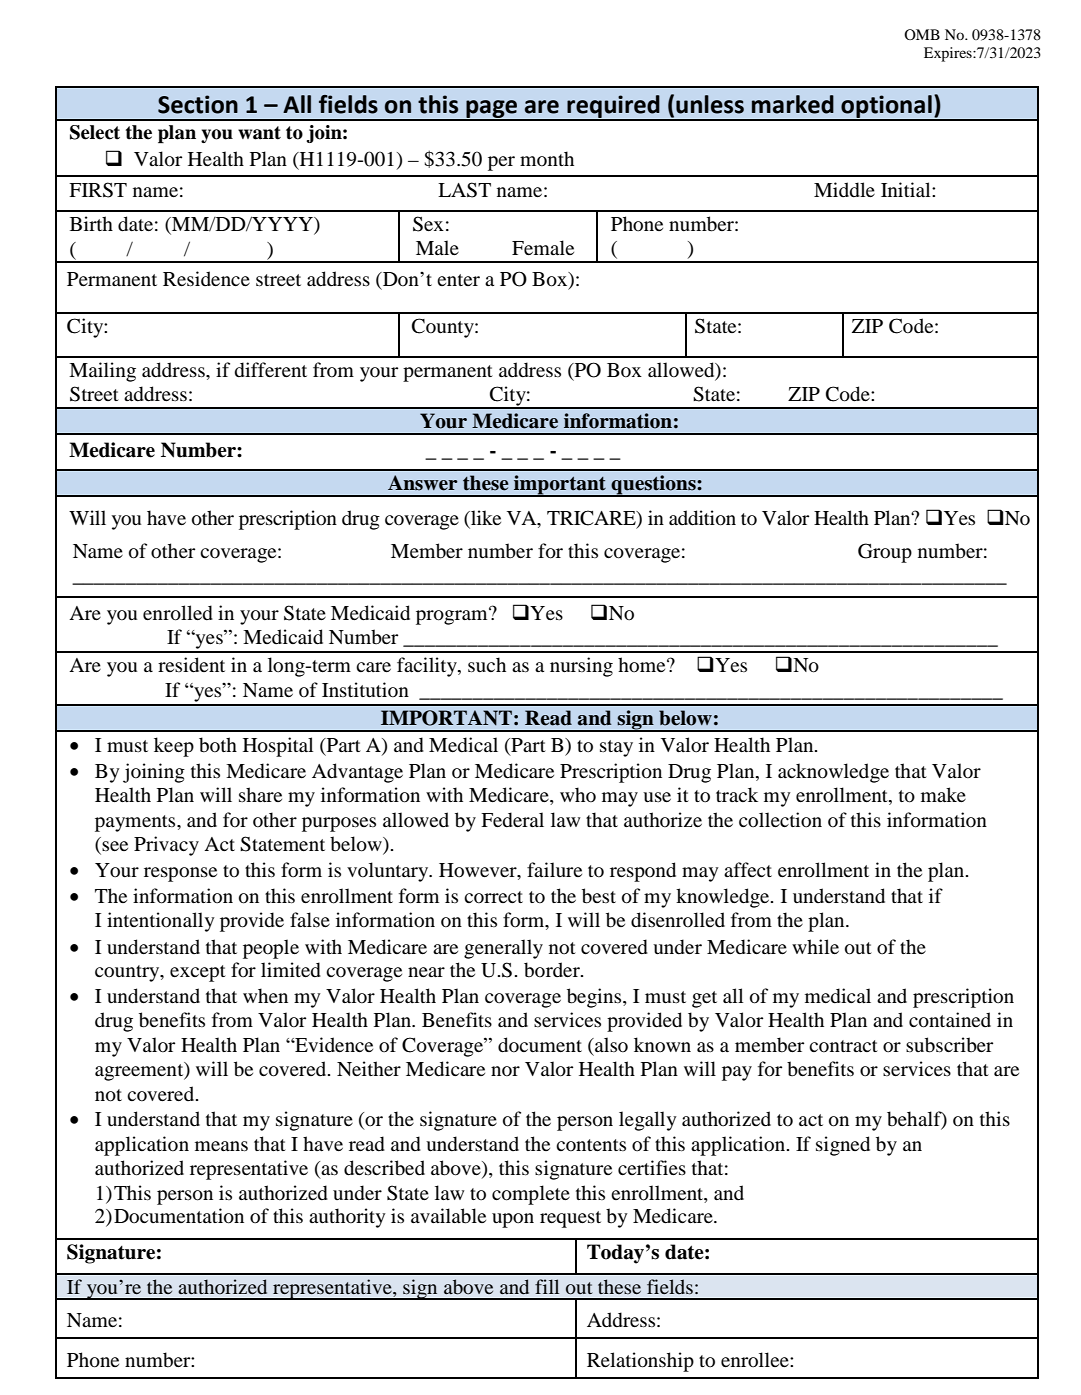 The image size is (1081, 1395). Describe the element at coordinates (640, 1362) in the page. I see `Relationship` at that location.
